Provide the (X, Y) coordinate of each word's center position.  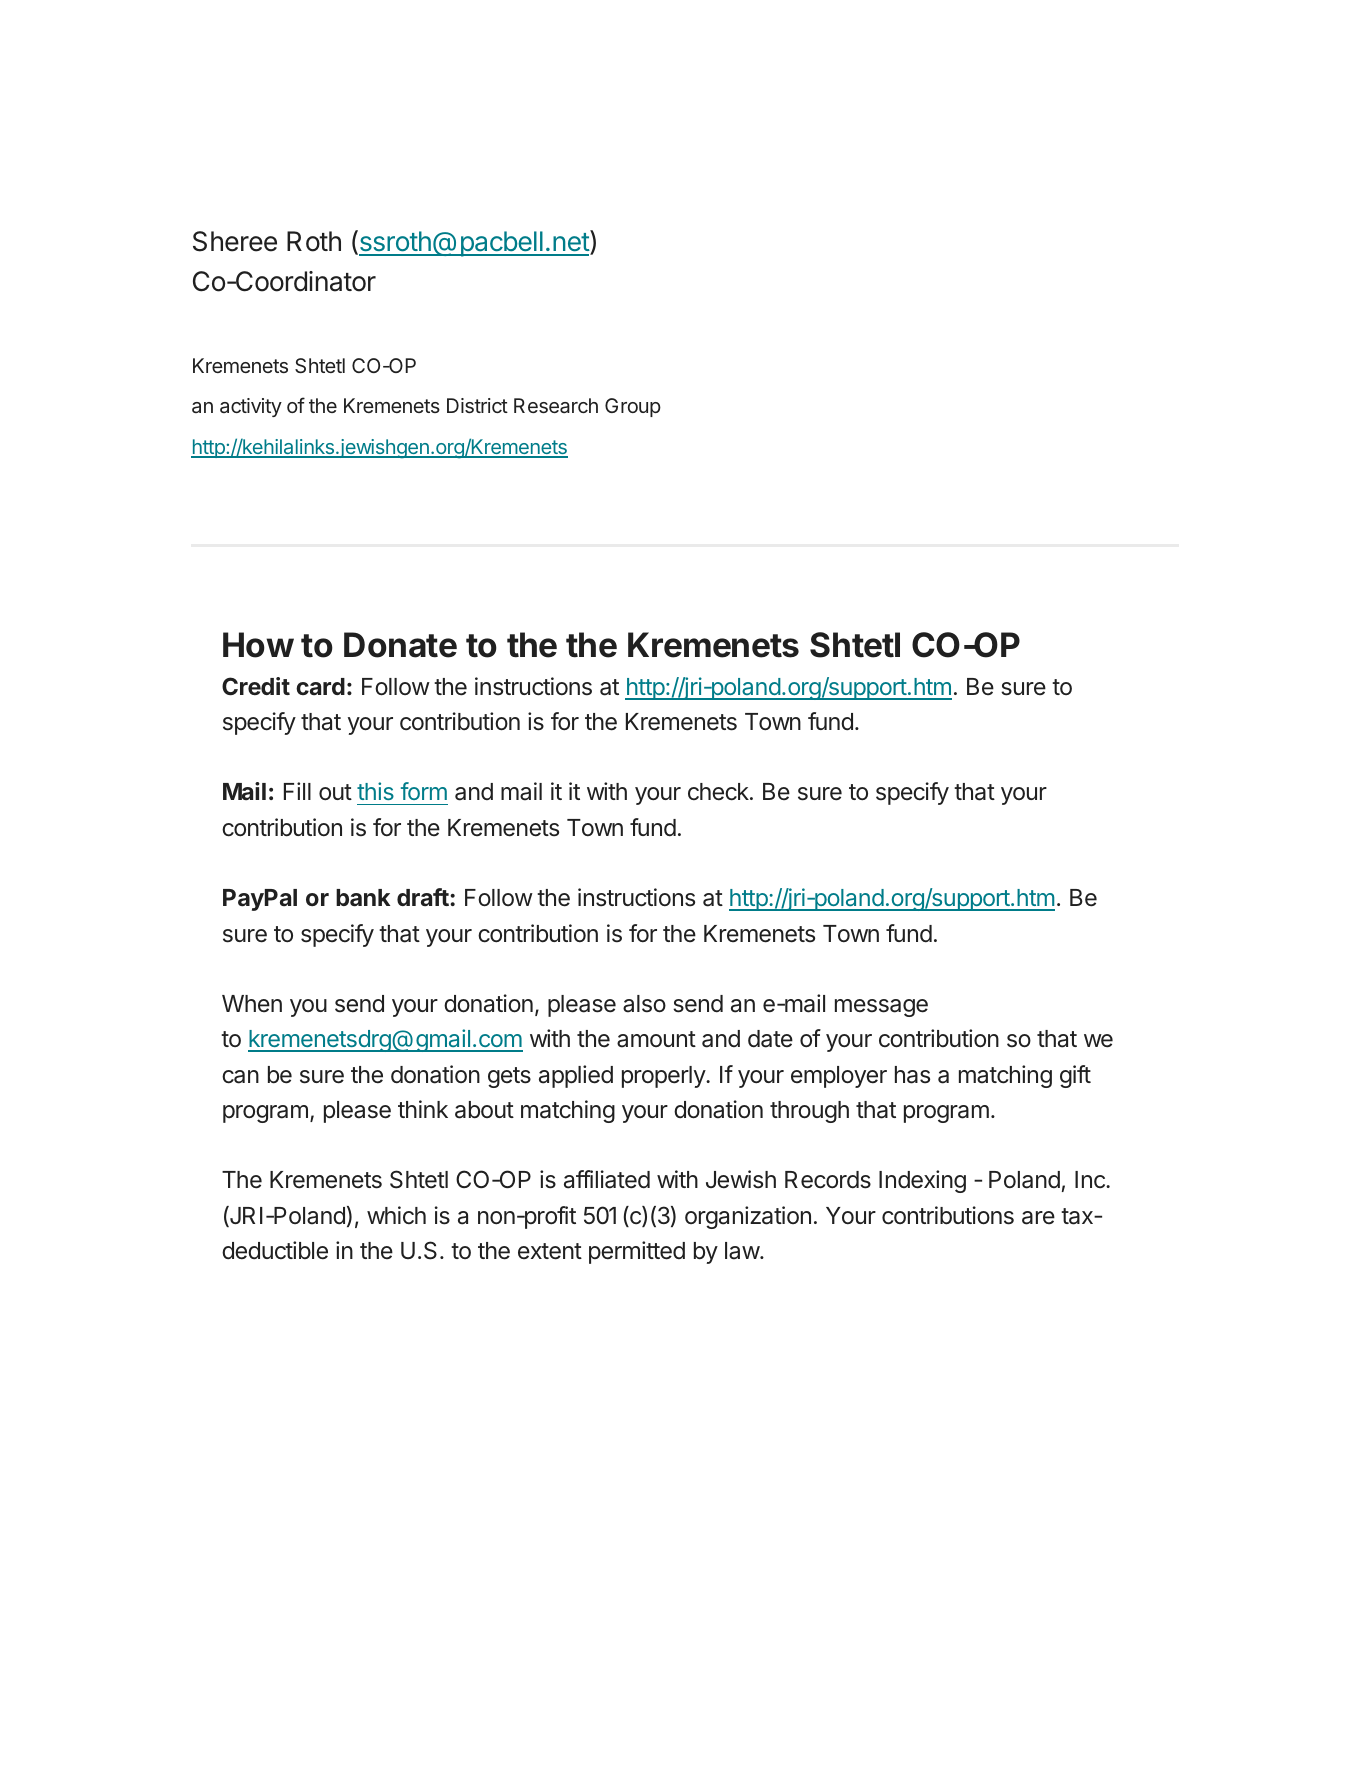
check (719, 792)
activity (251, 407)
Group (633, 407)
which (396, 1215)
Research (556, 405)
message (881, 1008)
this (375, 791)
